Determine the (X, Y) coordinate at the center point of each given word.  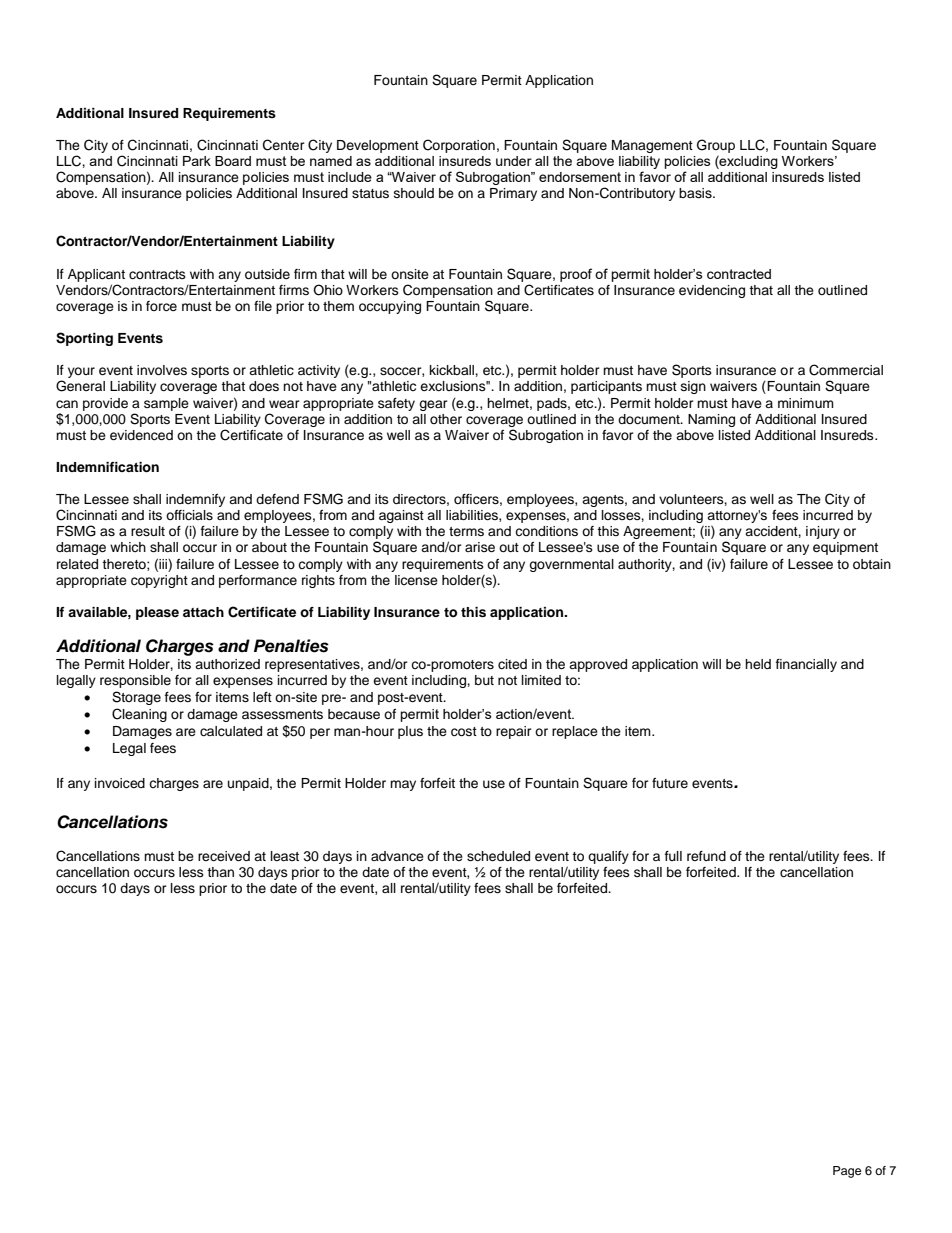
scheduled (498, 856)
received (224, 856)
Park (197, 161)
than (220, 872)
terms (466, 531)
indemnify (195, 500)
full (673, 856)
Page (847, 1172)
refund (706, 856)
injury (823, 532)
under (514, 161)
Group (716, 146)
